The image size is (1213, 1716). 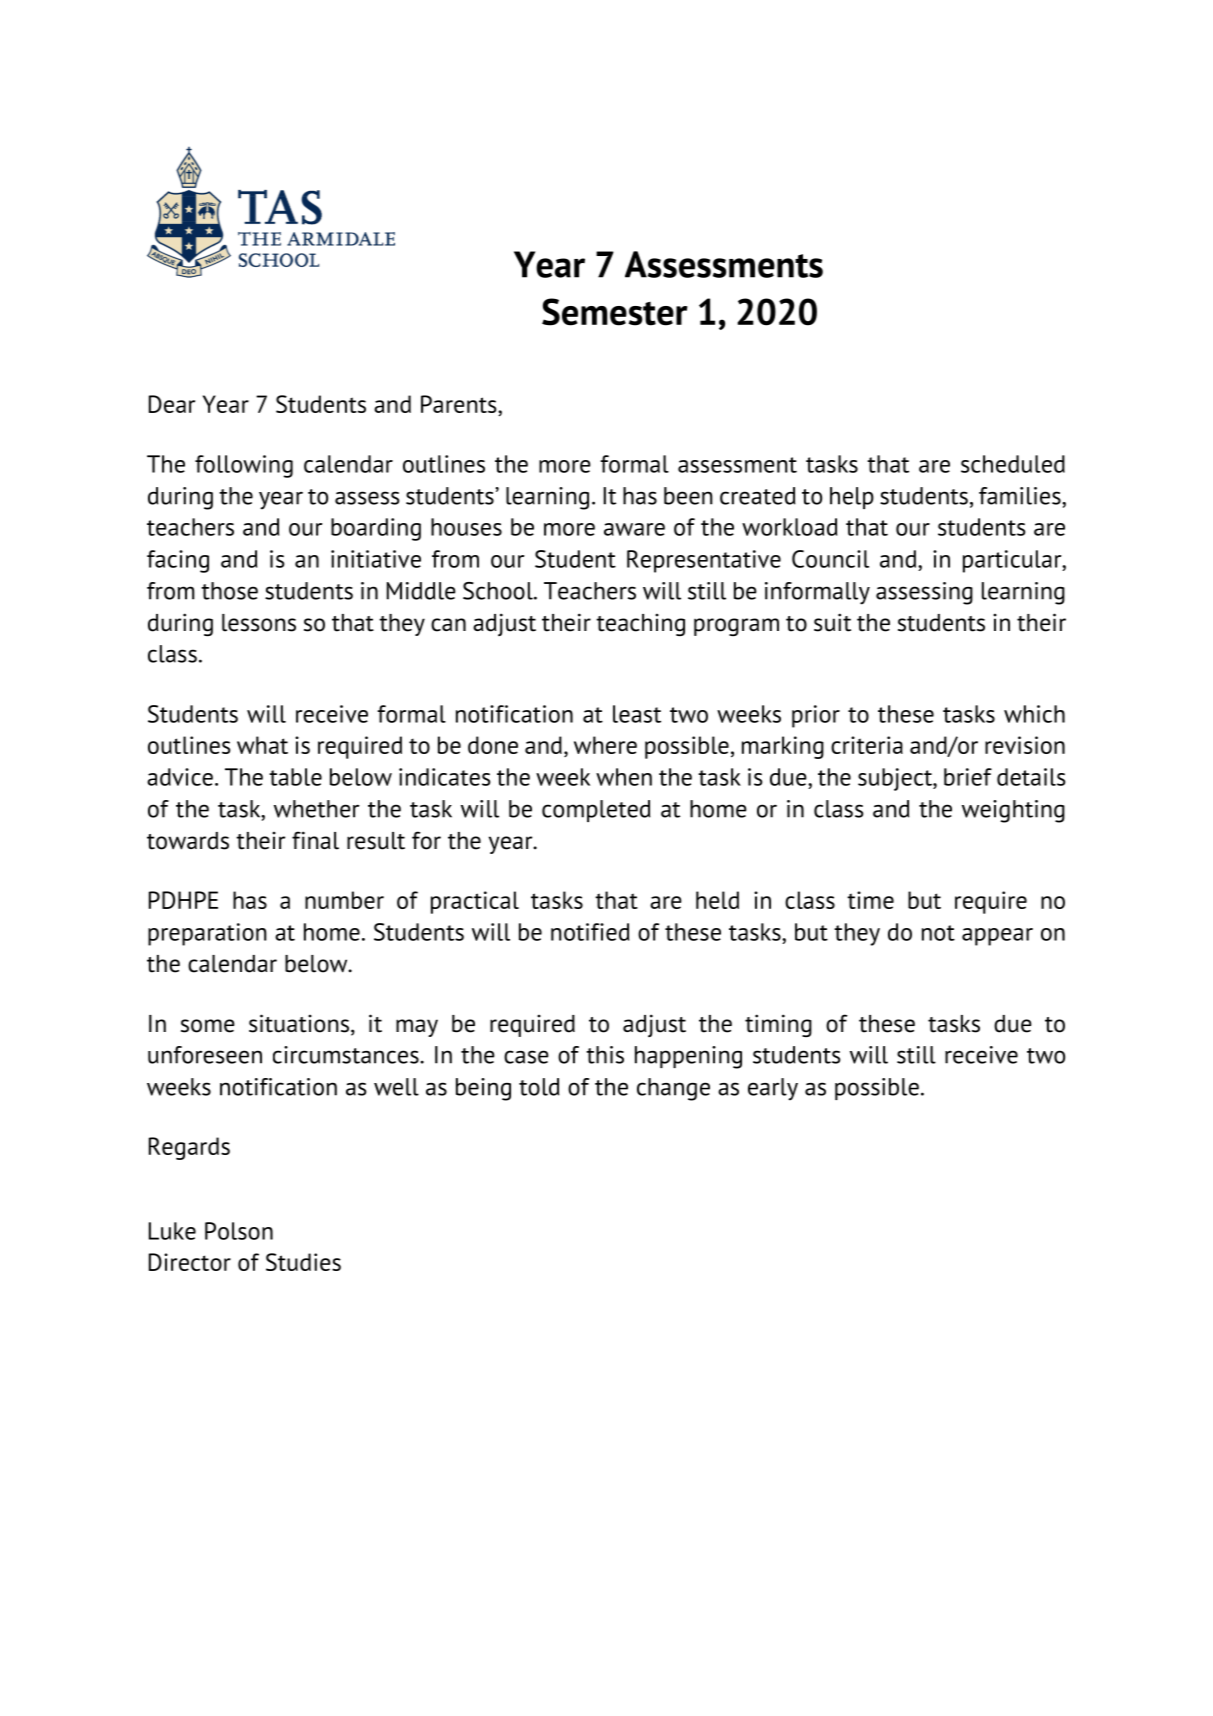 I want to click on Polson, so click(x=239, y=1231).
